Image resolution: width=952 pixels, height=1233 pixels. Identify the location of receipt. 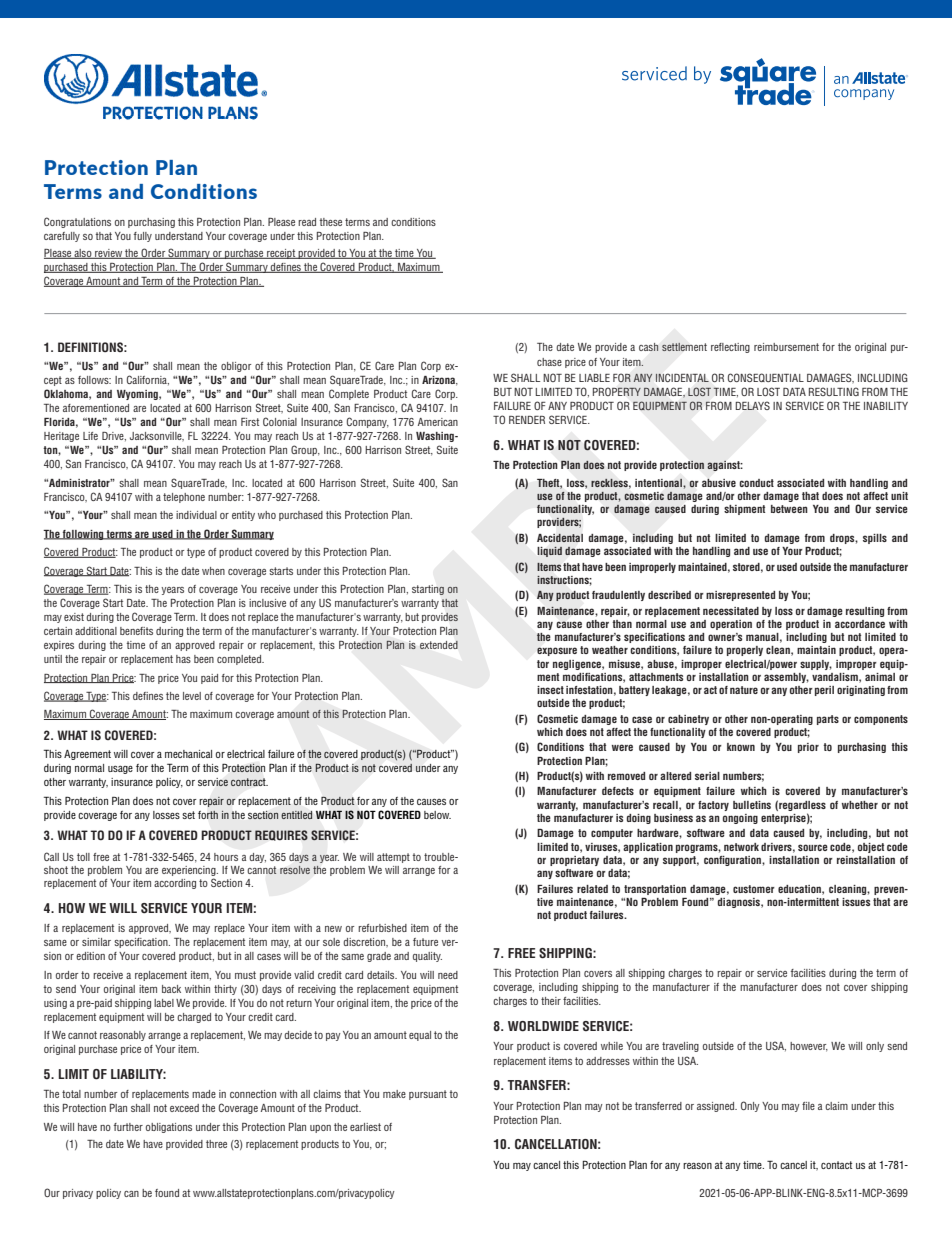
(281, 254).
